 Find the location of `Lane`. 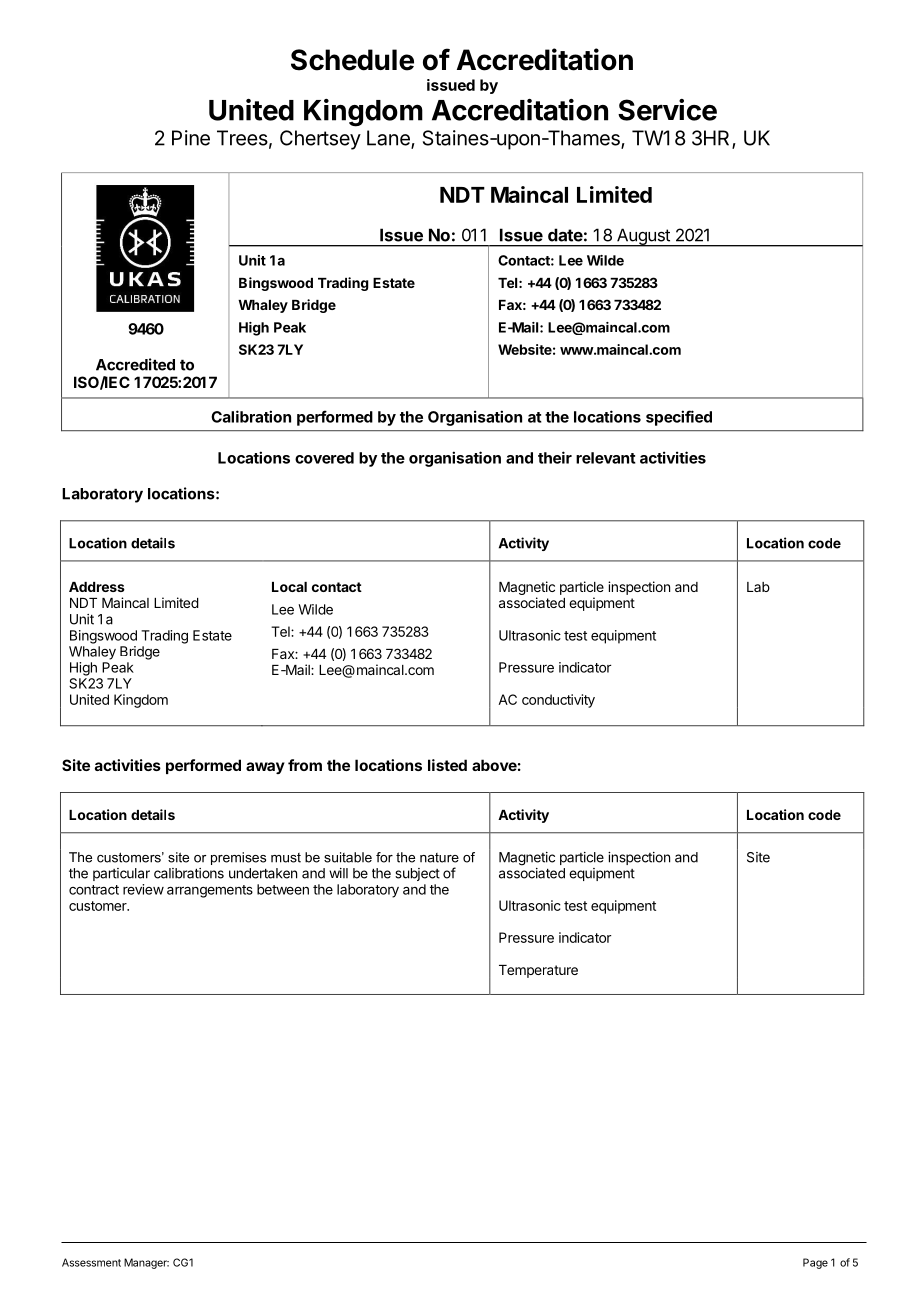

Lane is located at coordinates (389, 139).
